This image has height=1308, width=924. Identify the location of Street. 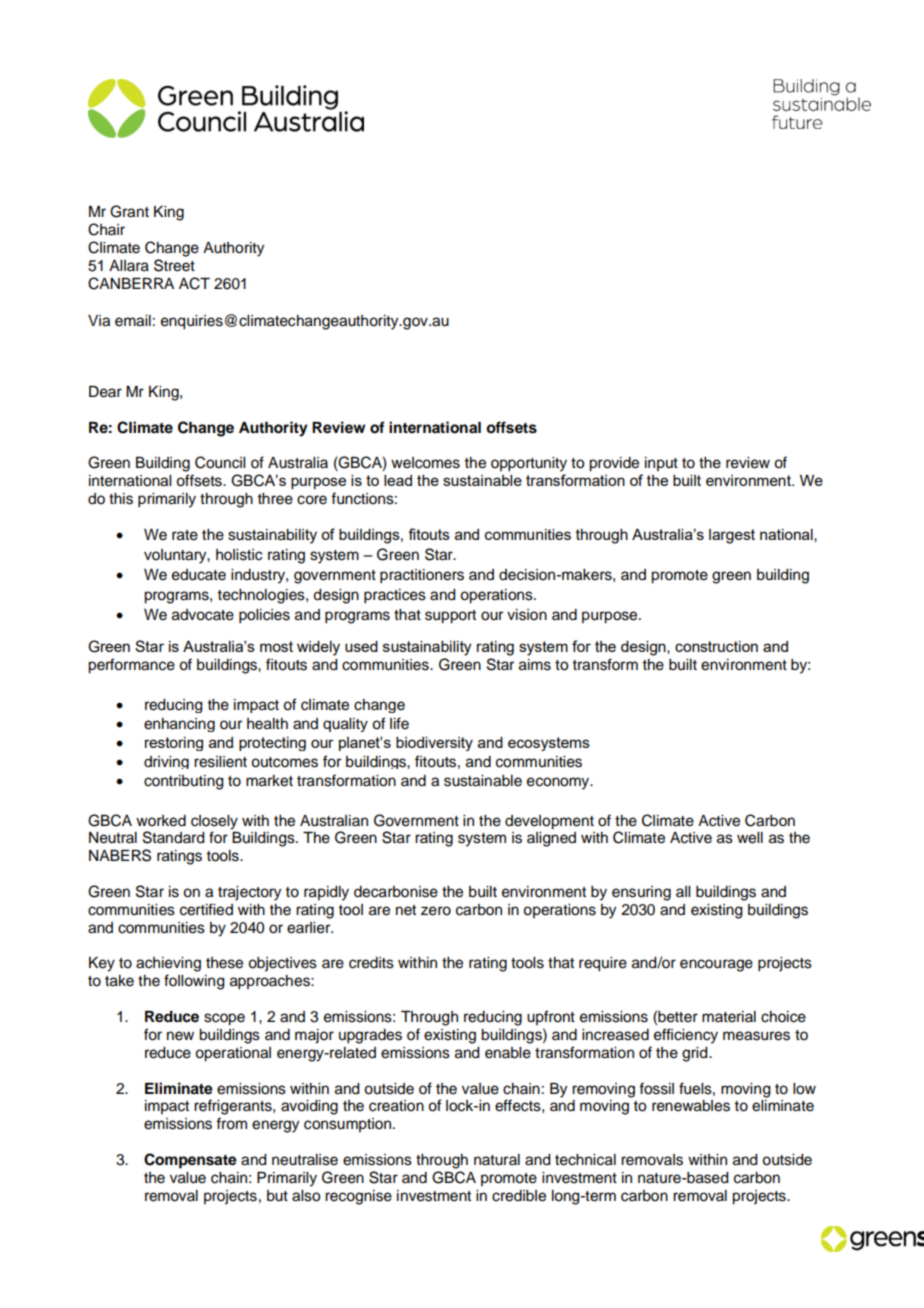
(174, 265).
